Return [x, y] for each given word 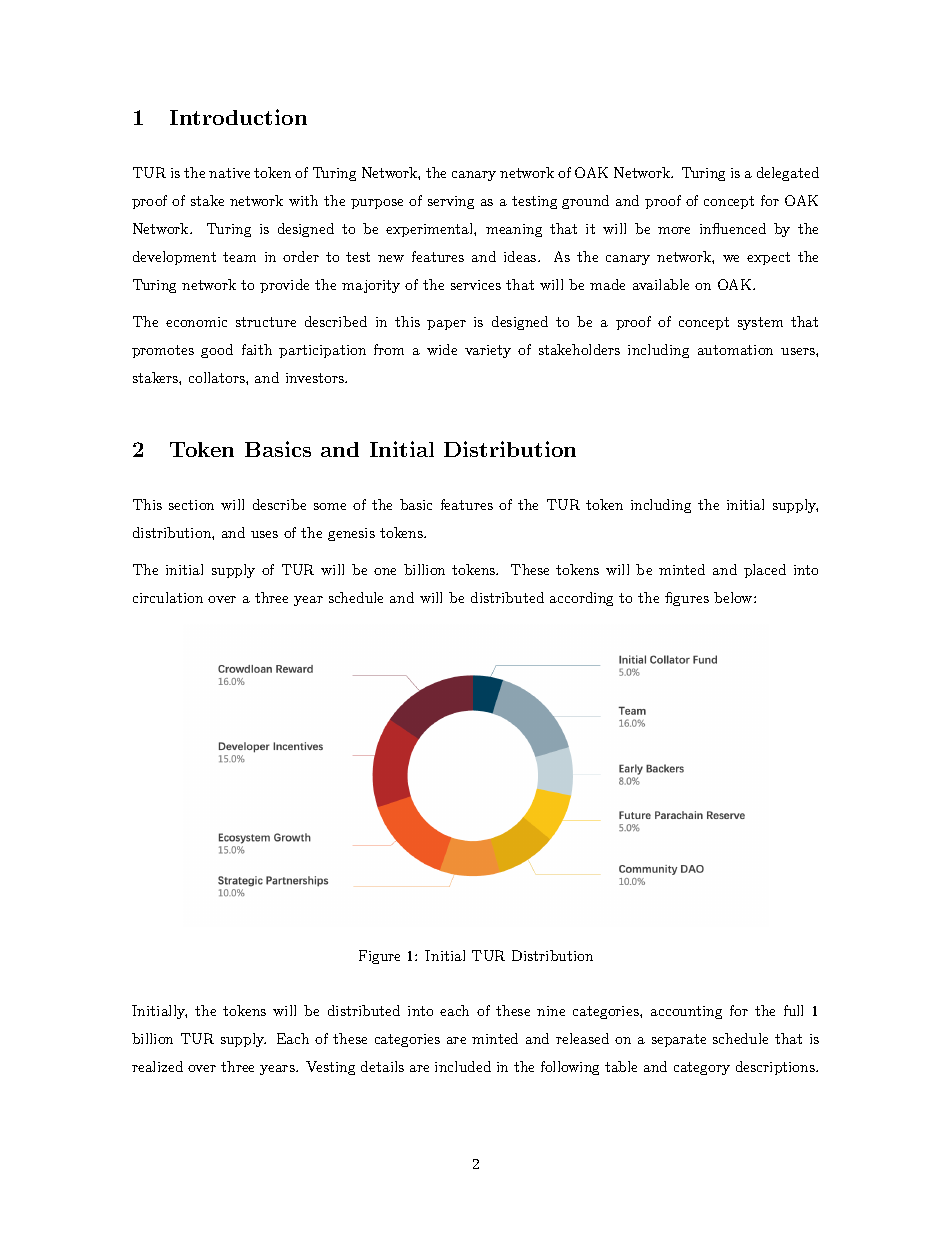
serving [451, 202]
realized [157, 1066]
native [229, 173]
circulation [168, 597]
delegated [788, 174]
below [734, 597]
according [581, 599]
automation [735, 350]
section [191, 505]
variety [488, 351]
